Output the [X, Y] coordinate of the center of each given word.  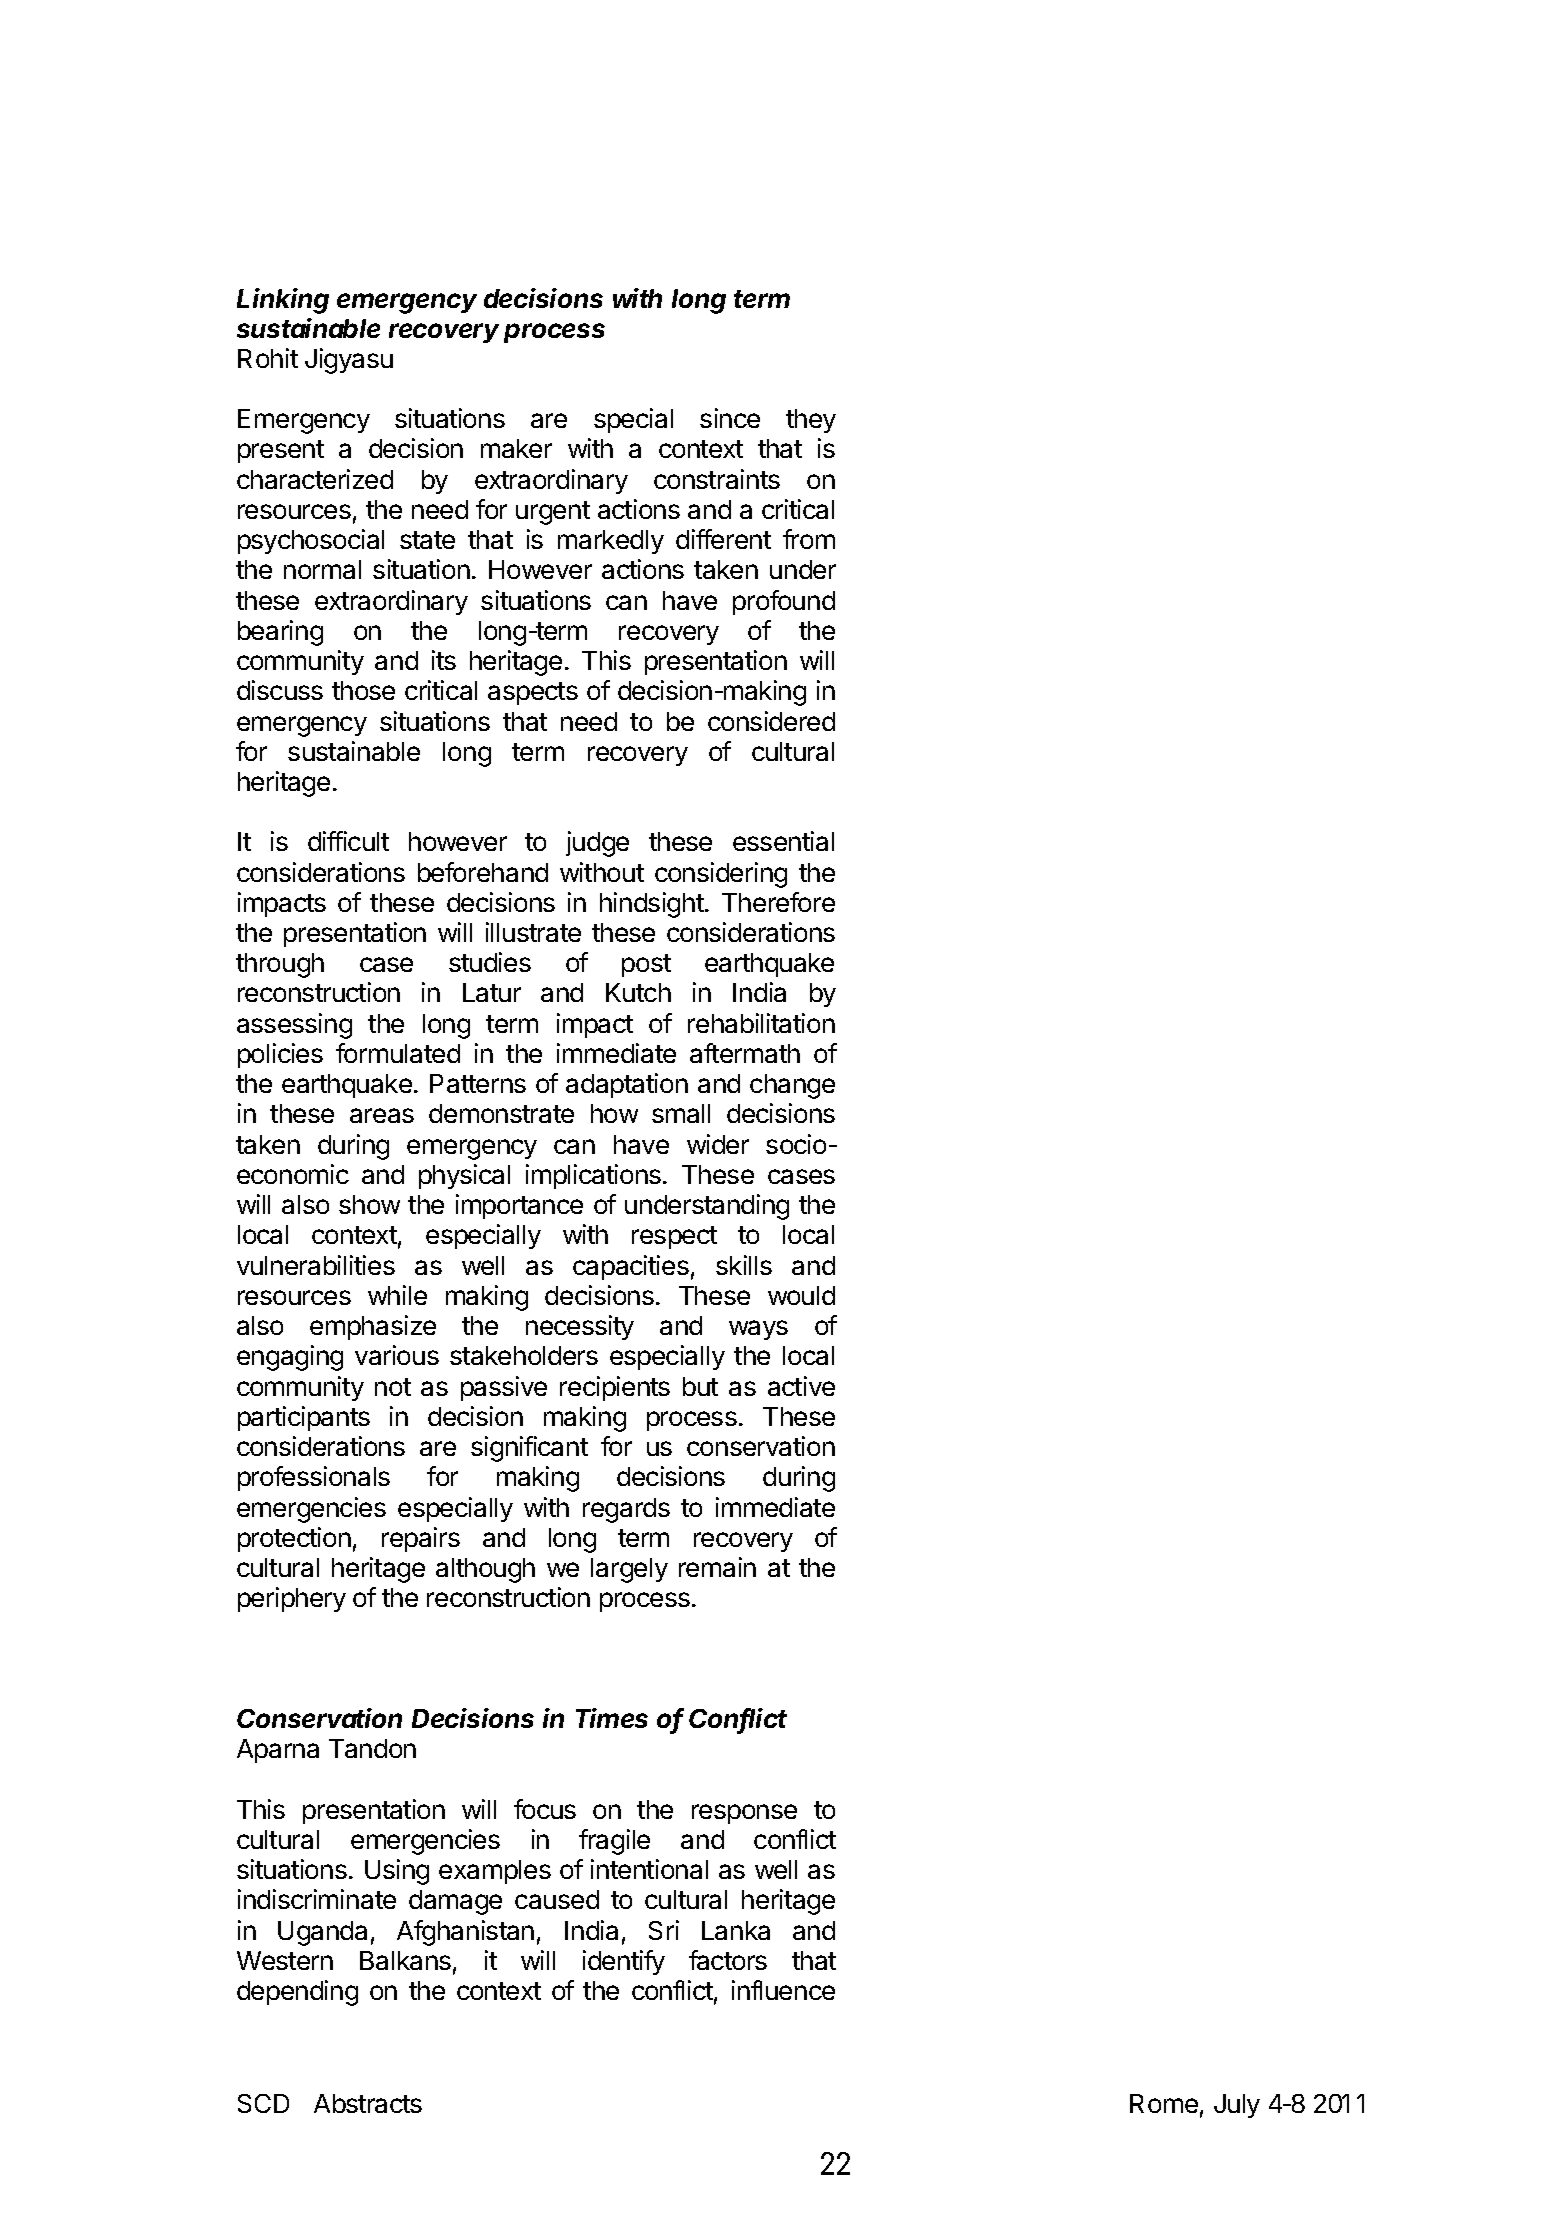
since [730, 418]
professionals [314, 1478]
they [811, 421]
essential [783, 841]
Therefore [778, 902]
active [801, 1386]
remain [717, 1567]
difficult [348, 841]
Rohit [268, 358]
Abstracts [368, 2103]
